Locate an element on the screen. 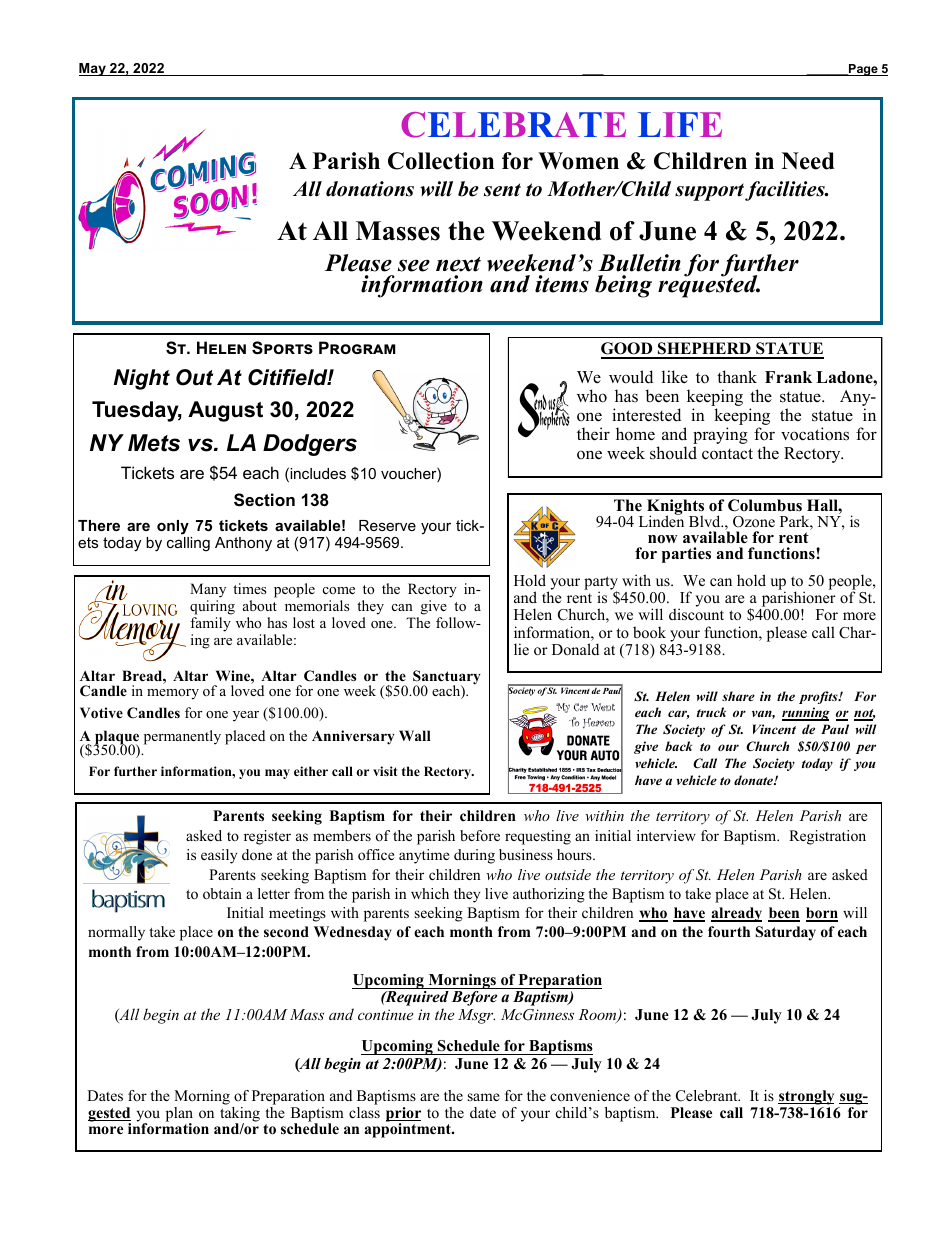 The width and height of the screenshot is (952, 1233). visit is located at coordinates (385, 771).
